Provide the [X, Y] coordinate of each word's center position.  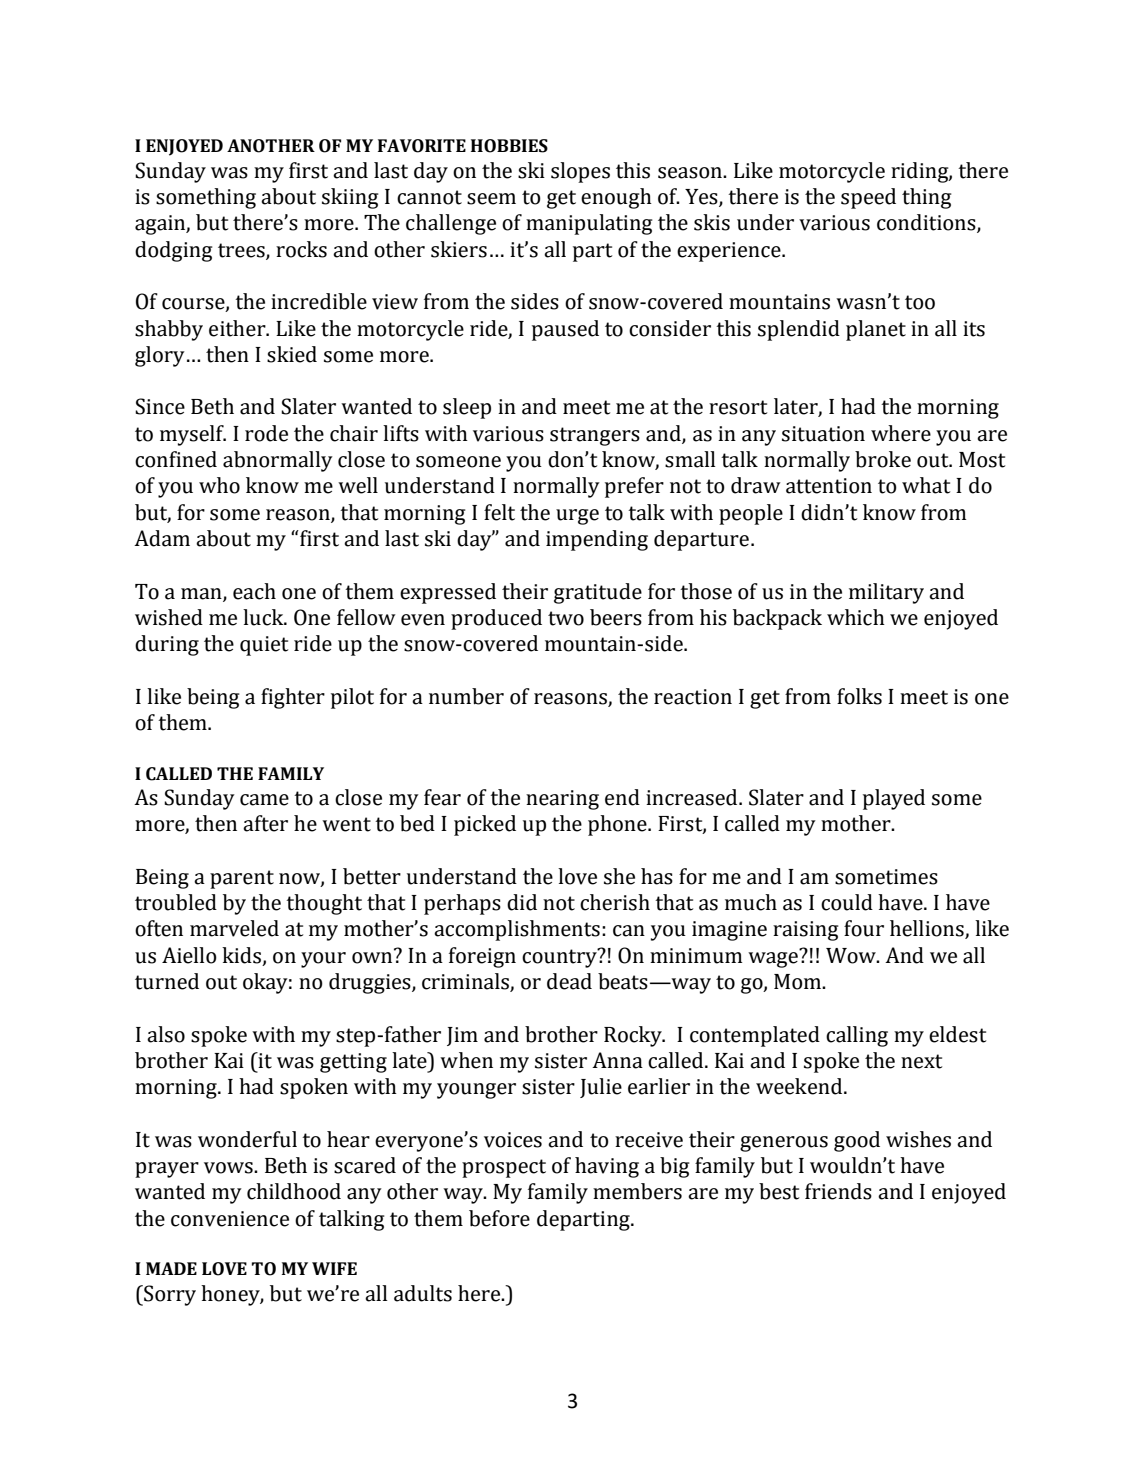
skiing [350, 198]
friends [838, 1191]
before [499, 1218]
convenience [230, 1219]
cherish [615, 902]
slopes [580, 172]
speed [868, 198]
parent [242, 879]
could [847, 902]
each [254, 591]
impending [597, 540]
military [886, 593]
